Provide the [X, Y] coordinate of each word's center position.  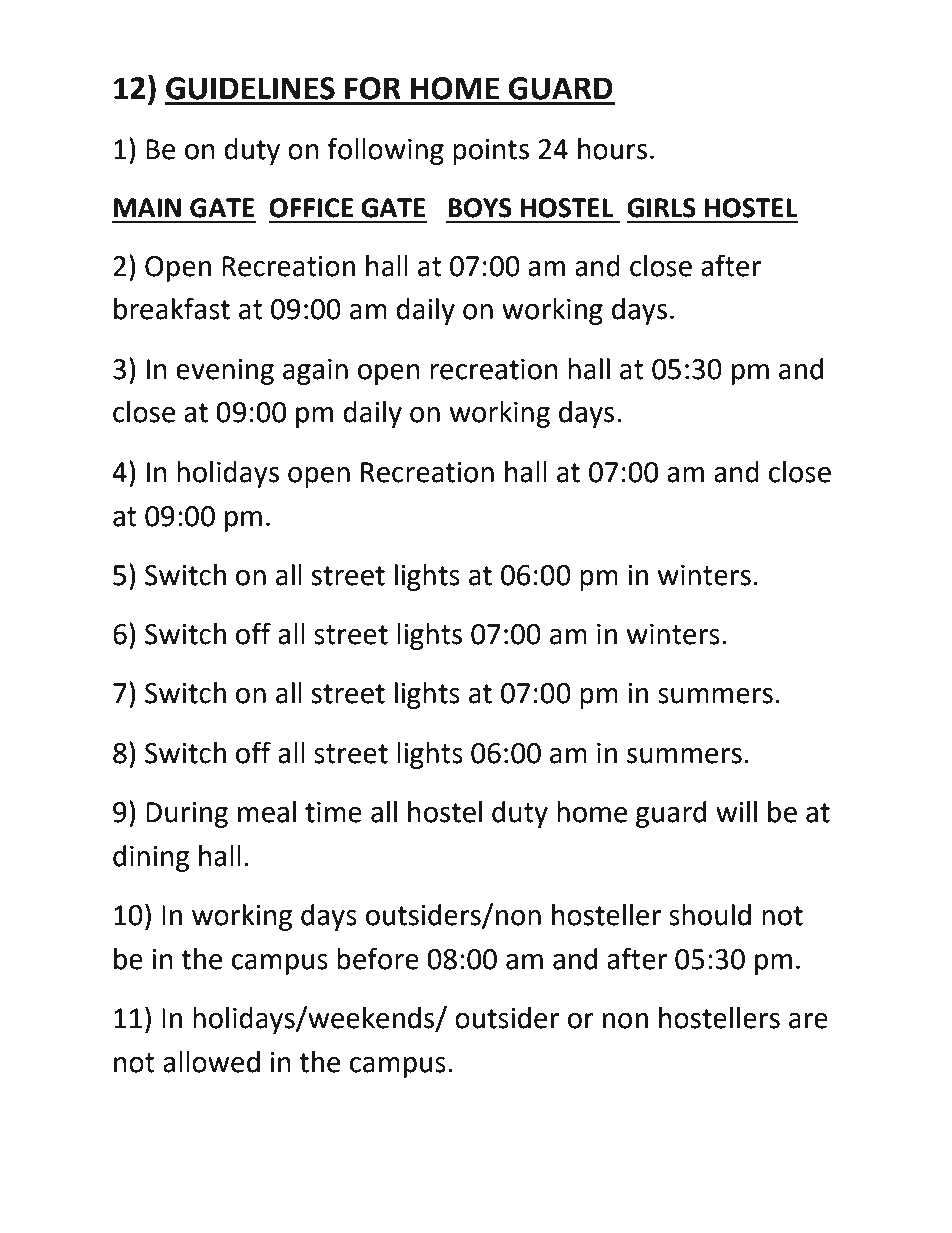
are [808, 1021]
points [491, 152]
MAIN [147, 207]
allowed [211, 1062]
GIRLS [661, 208]
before [378, 958]
